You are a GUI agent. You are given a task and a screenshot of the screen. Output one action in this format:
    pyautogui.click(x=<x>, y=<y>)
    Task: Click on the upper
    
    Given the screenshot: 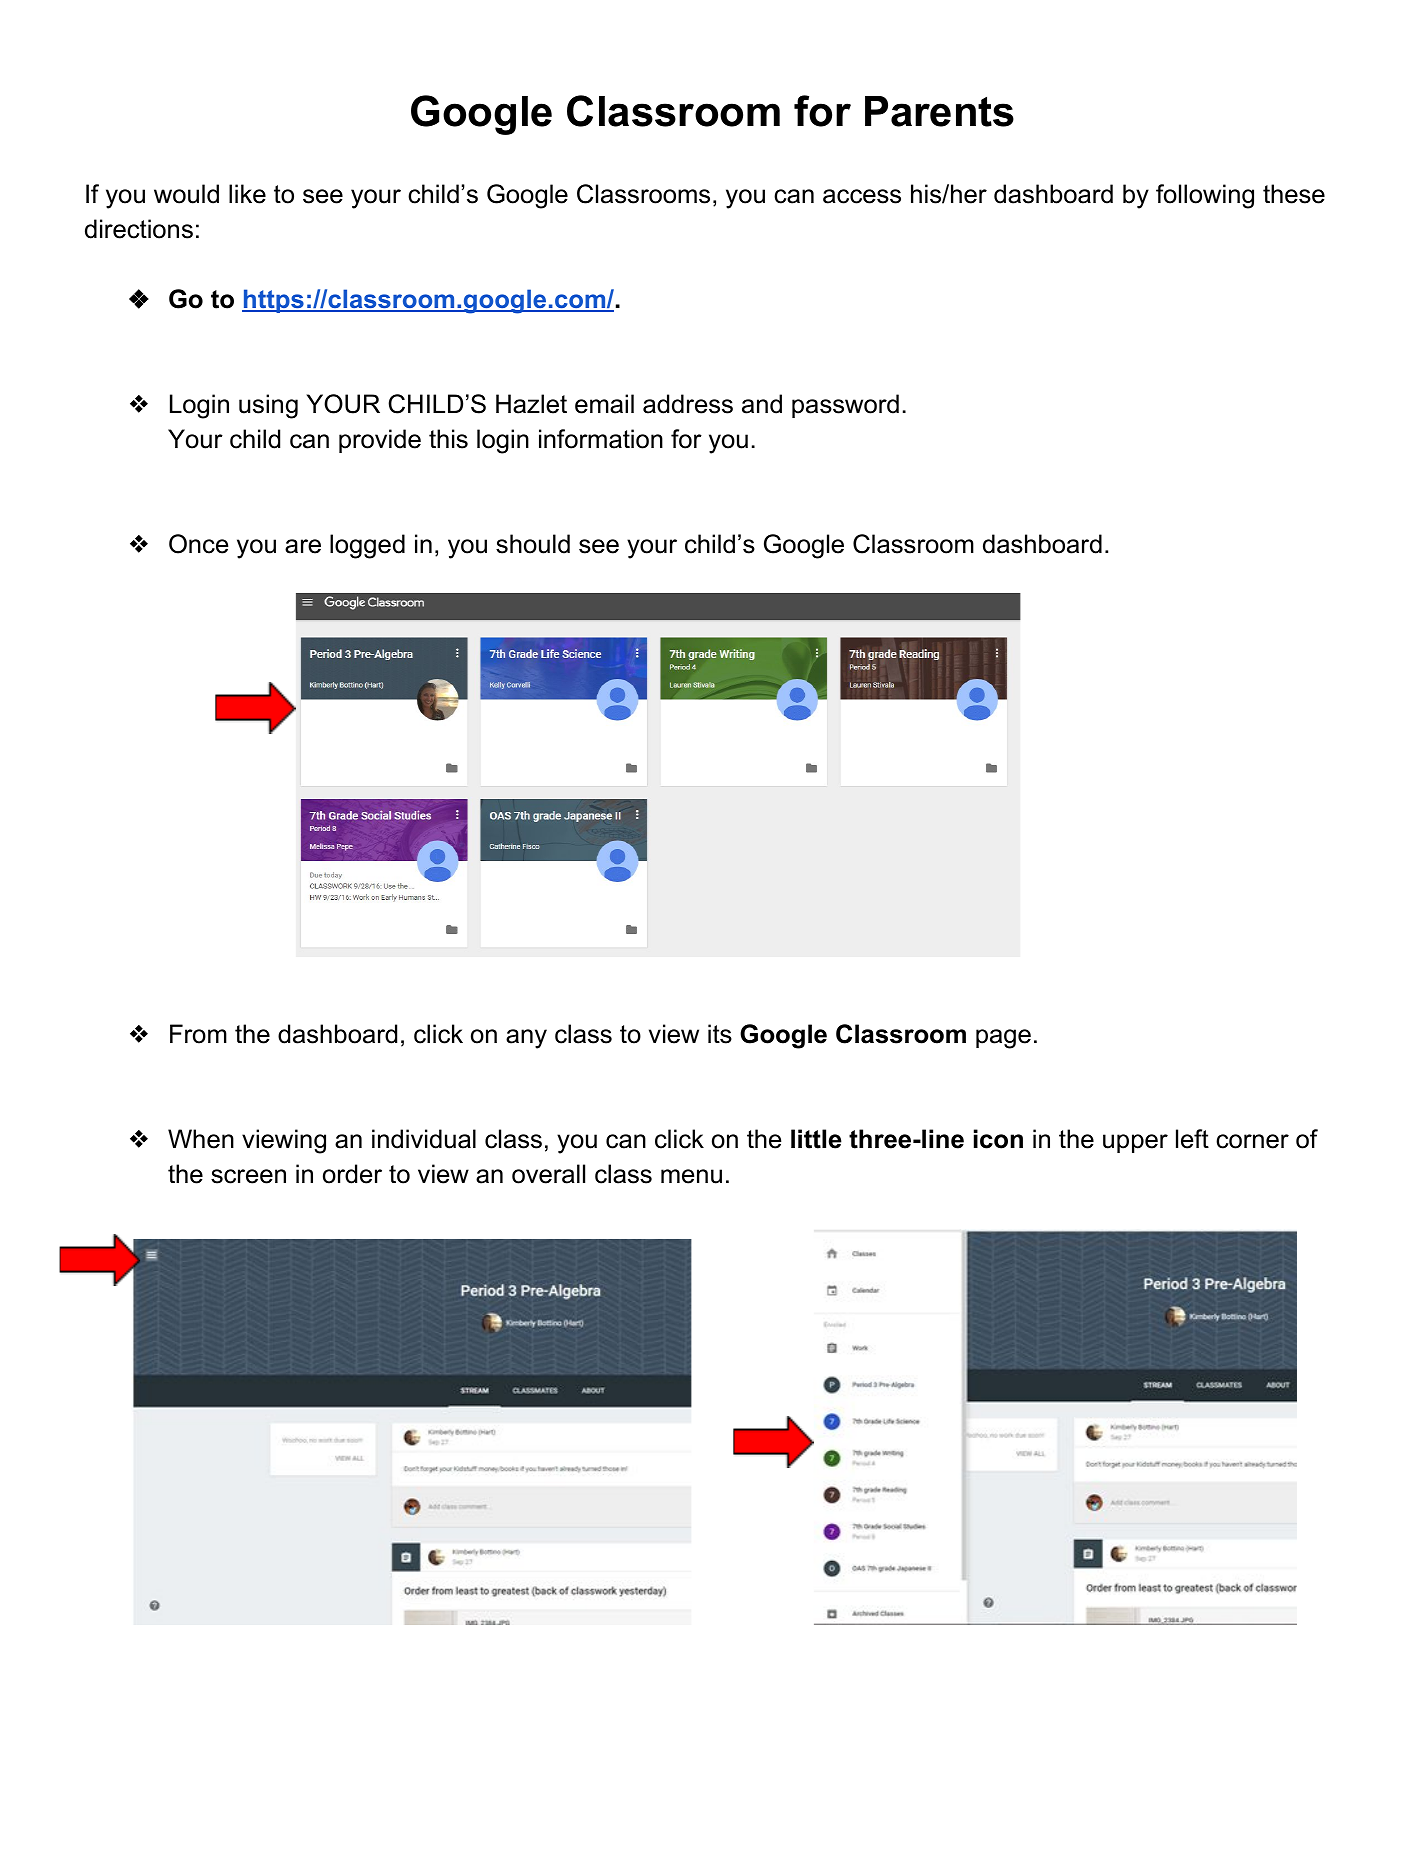 What is the action you would take?
    pyautogui.click(x=1135, y=1143)
